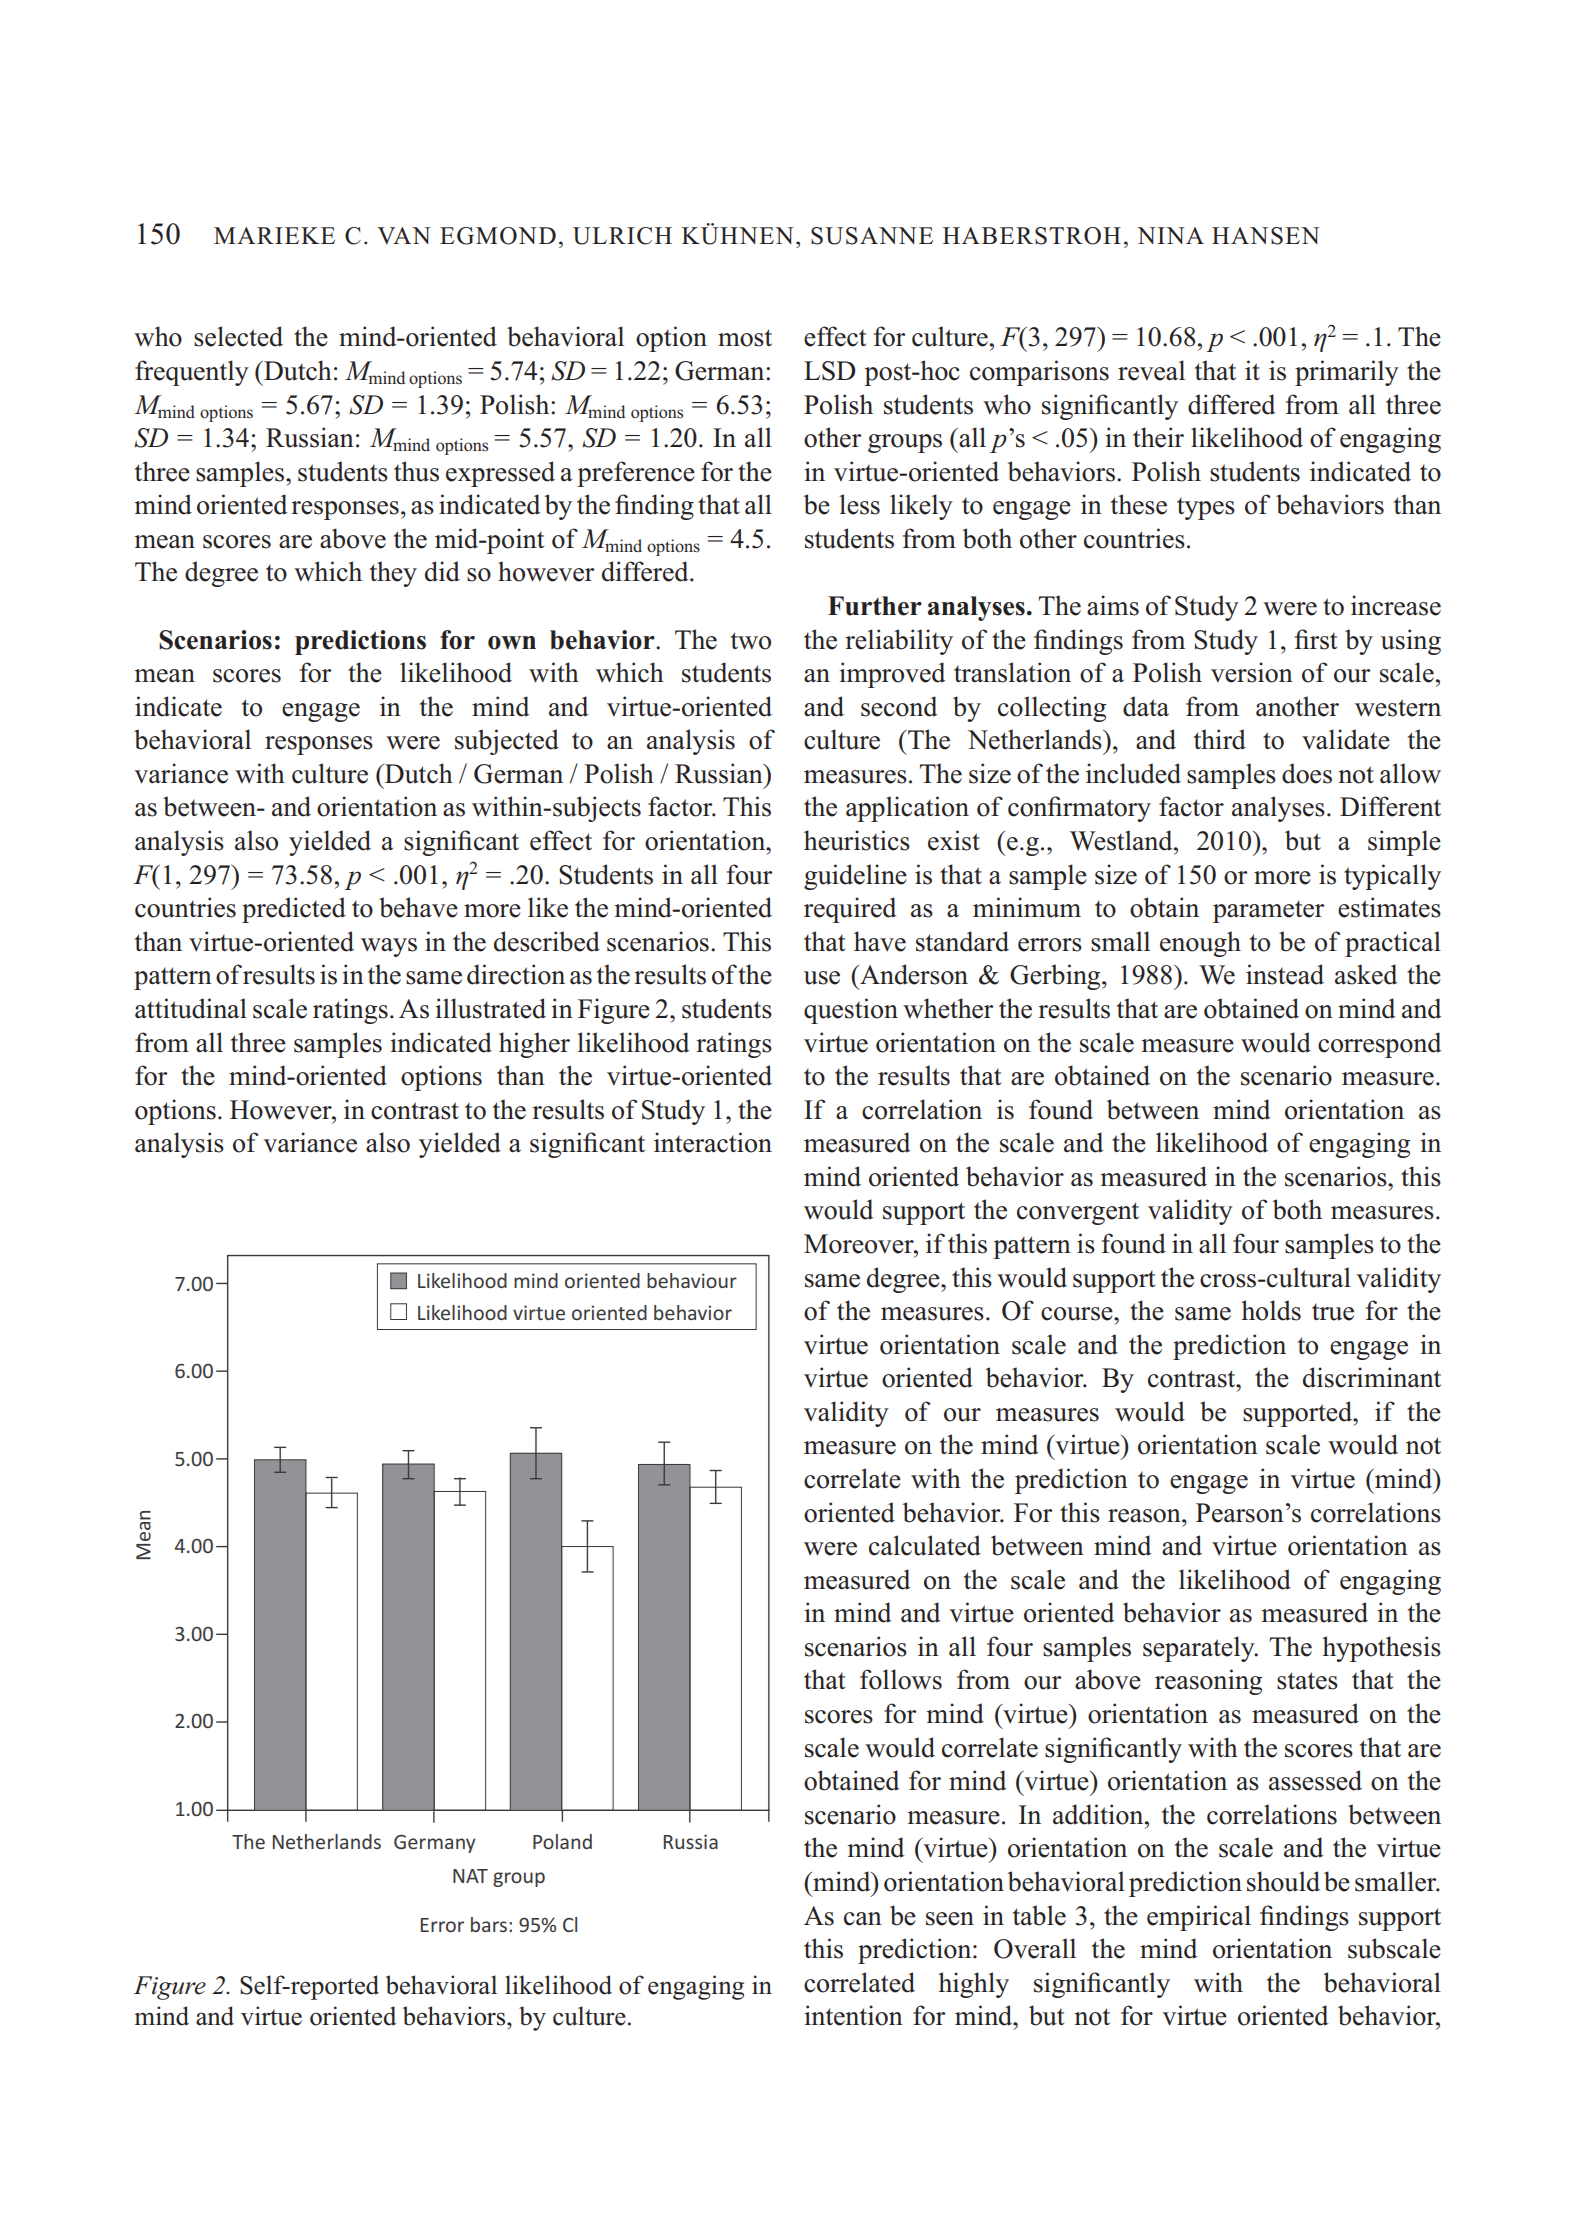  I want to click on Poland, so click(562, 1841).
